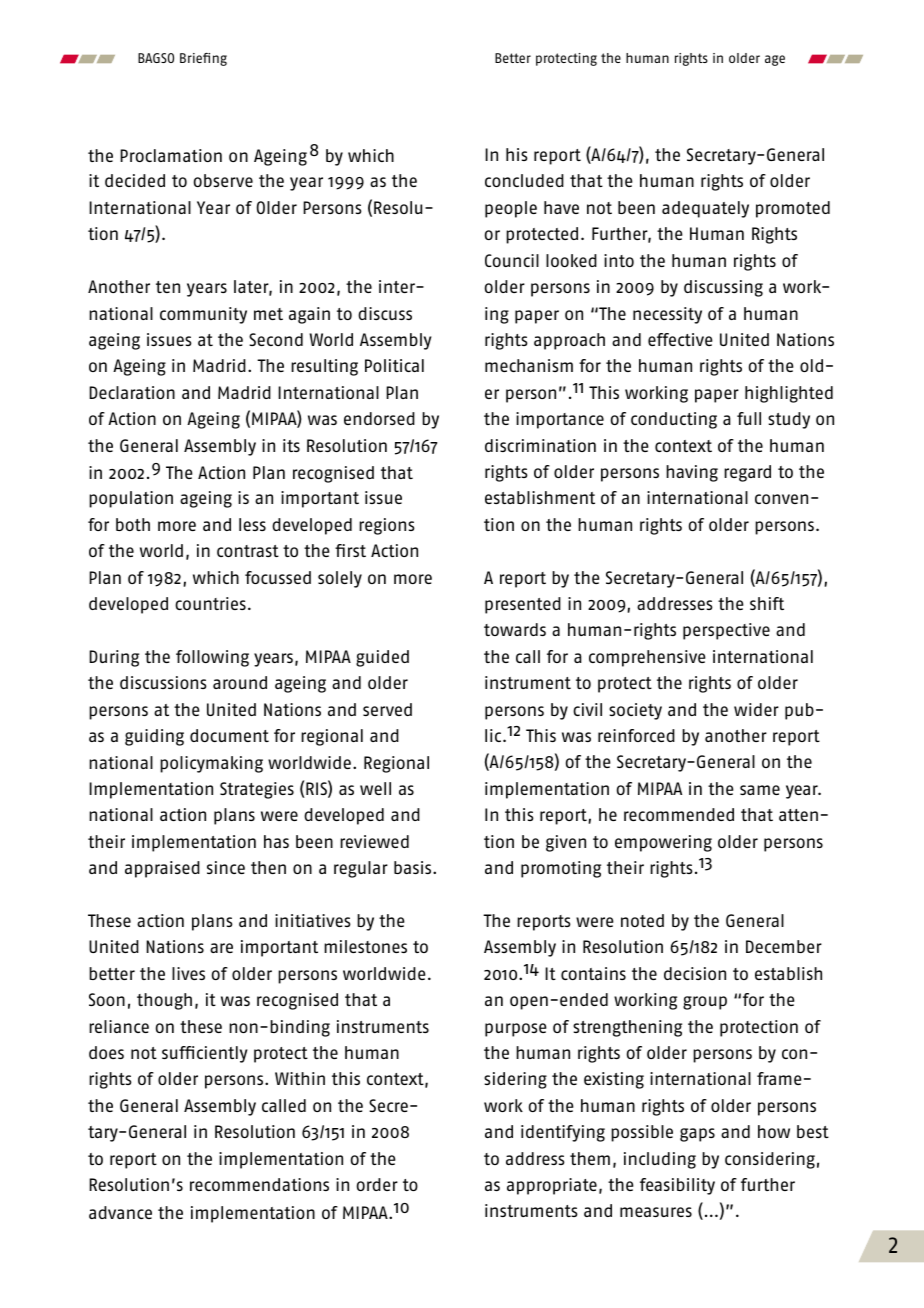 The height and width of the document is (1308, 924). I want to click on concluded, so click(524, 180).
